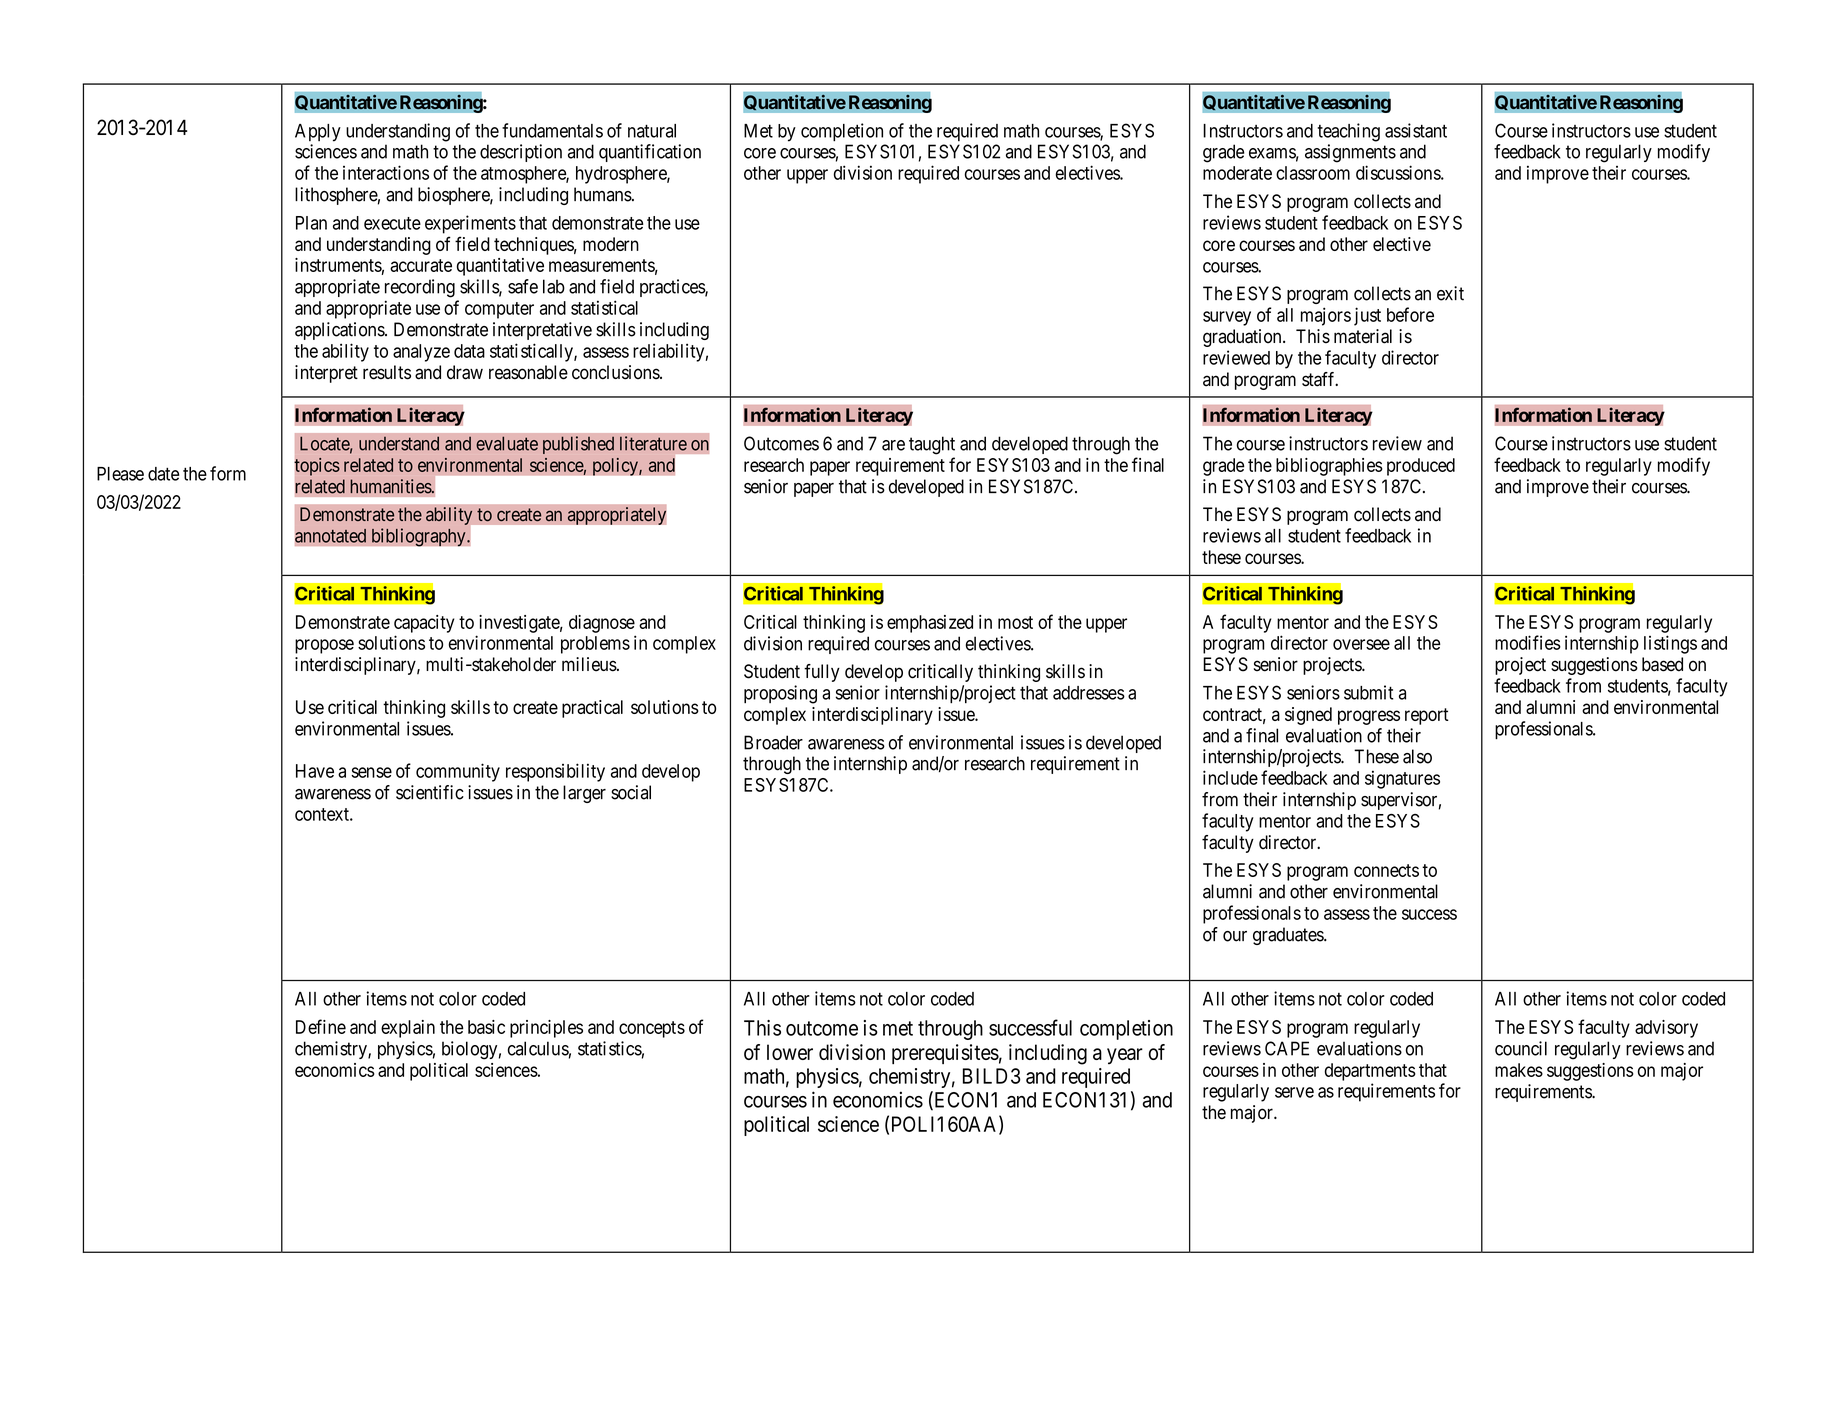  What do you see at coordinates (650, 153) in the screenshot?
I see `quantification` at bounding box center [650, 153].
